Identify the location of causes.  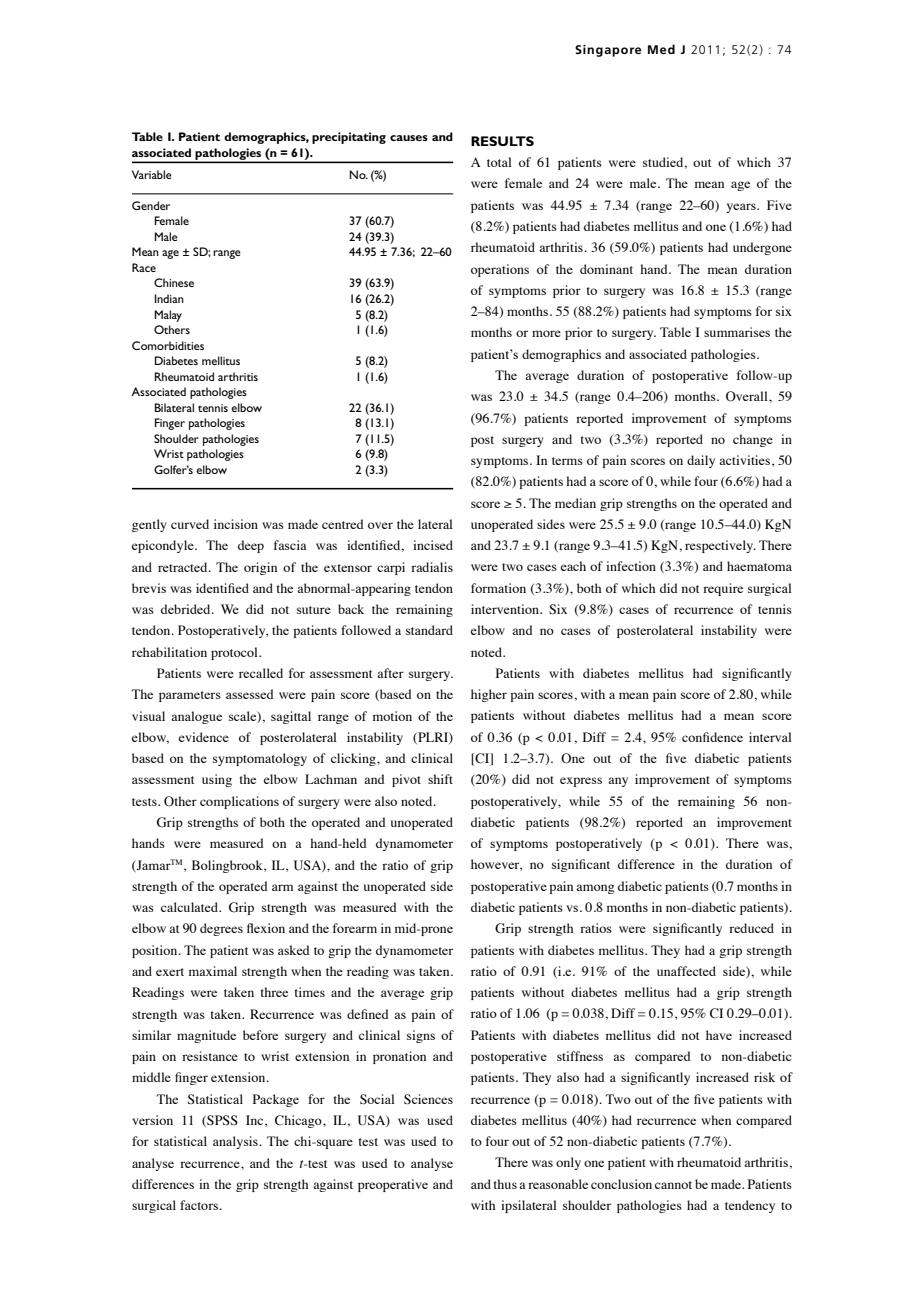
(409, 138).
